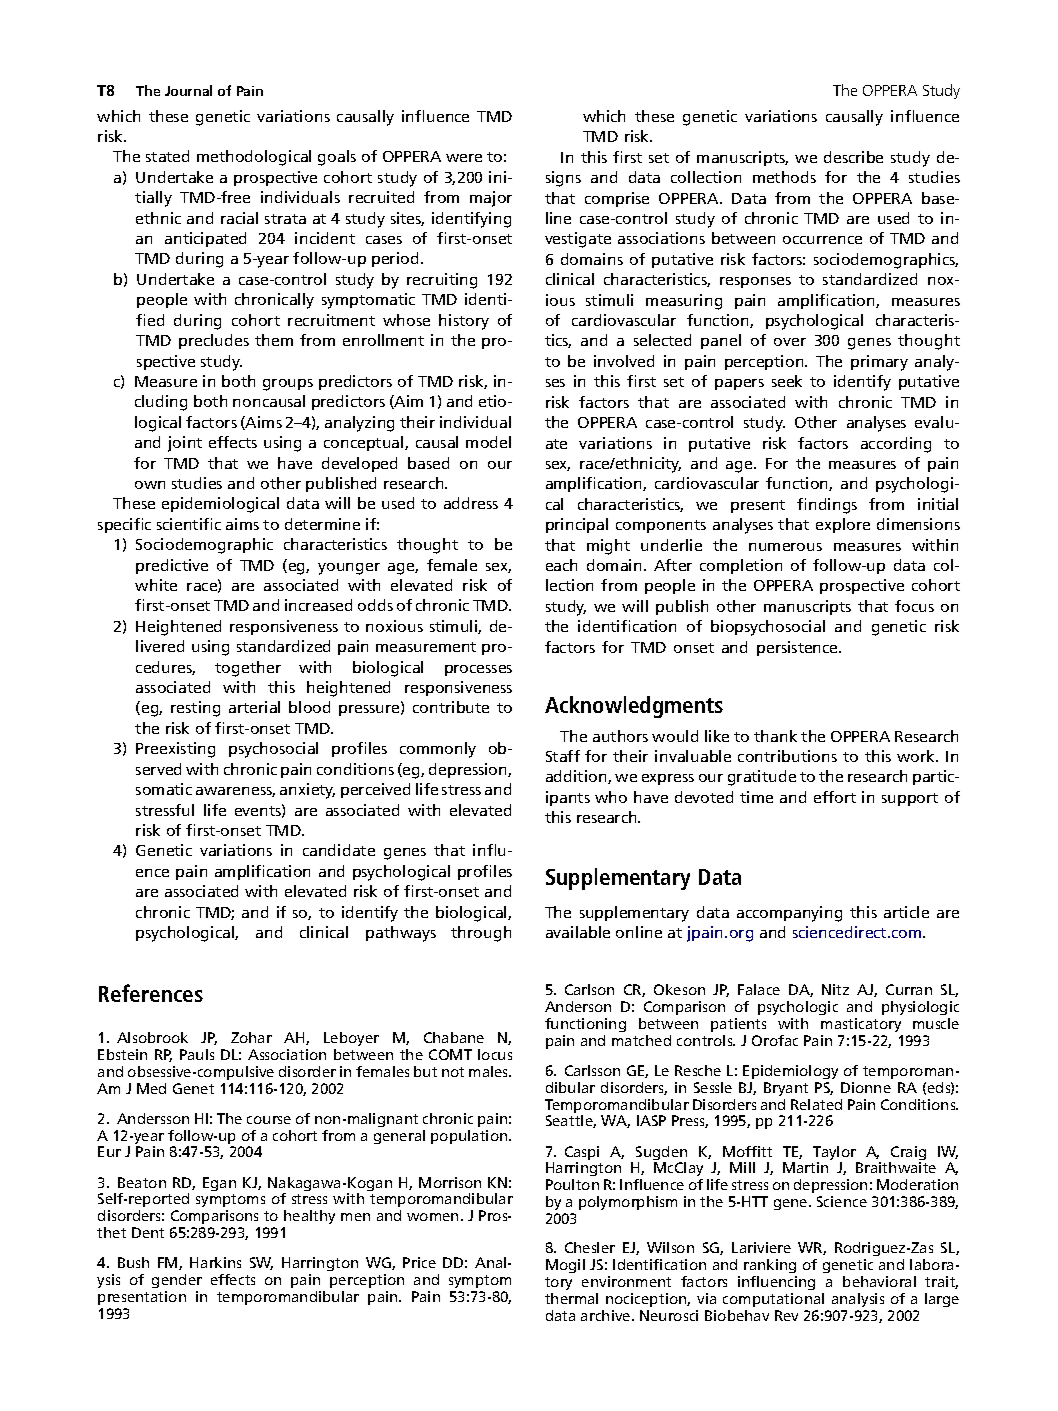 The image size is (1058, 1411). I want to click on gender, so click(177, 1283).
